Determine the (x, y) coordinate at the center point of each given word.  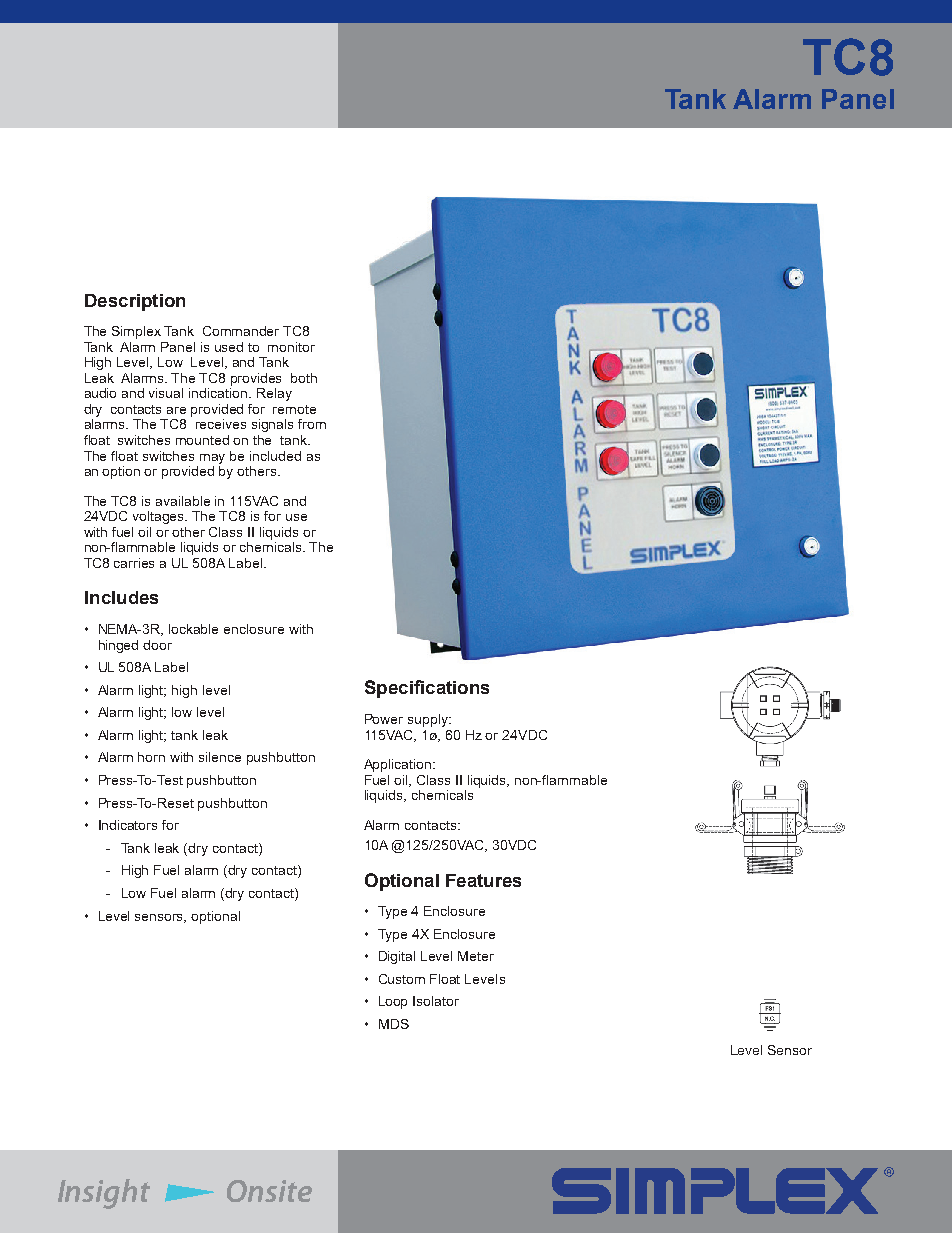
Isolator (436, 1001)
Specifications (427, 689)
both (304, 378)
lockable (193, 629)
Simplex (136, 332)
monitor (291, 347)
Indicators (128, 825)
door (157, 645)
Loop (393, 1002)
